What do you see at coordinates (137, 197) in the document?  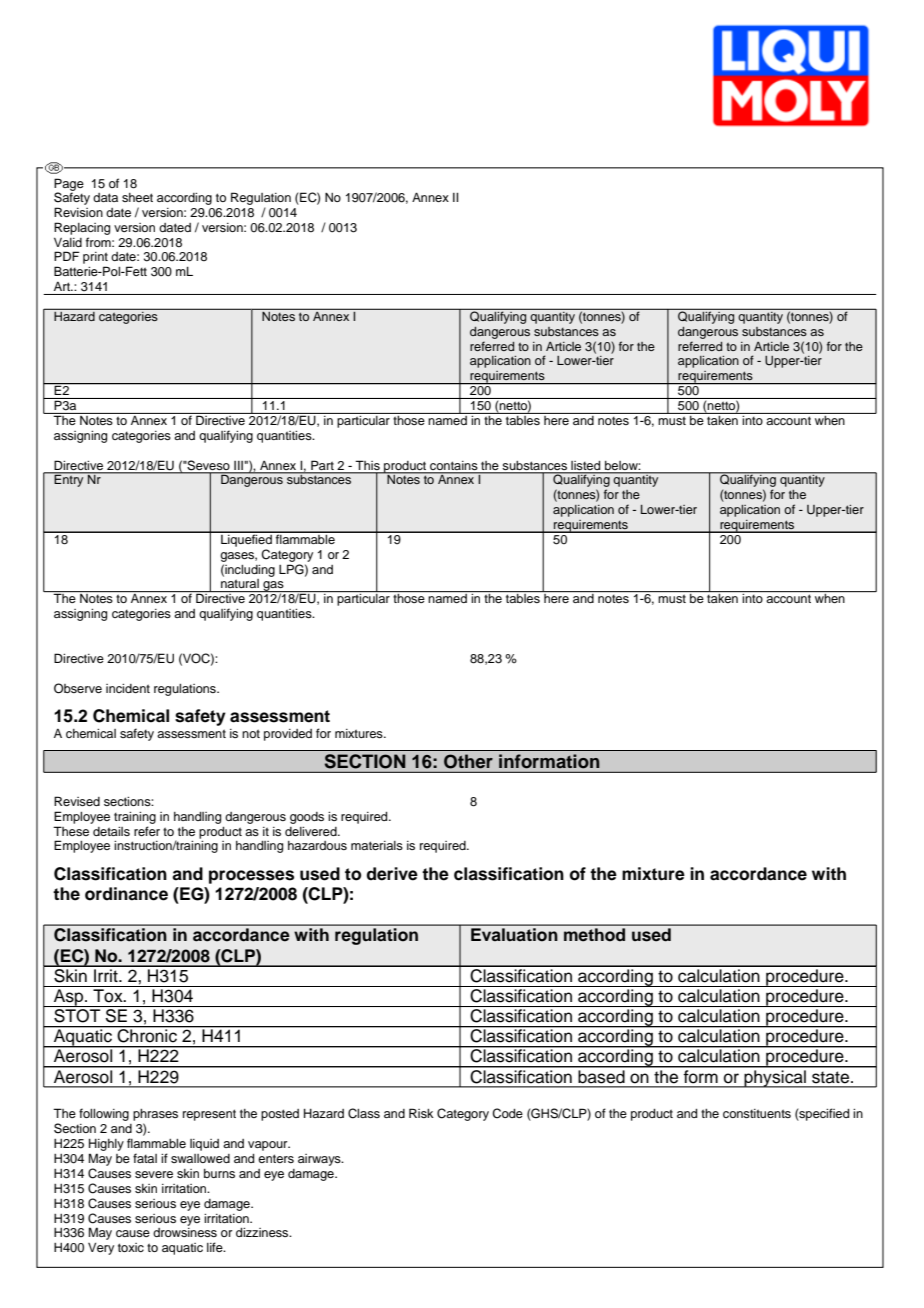 I see `sheet` at bounding box center [137, 197].
